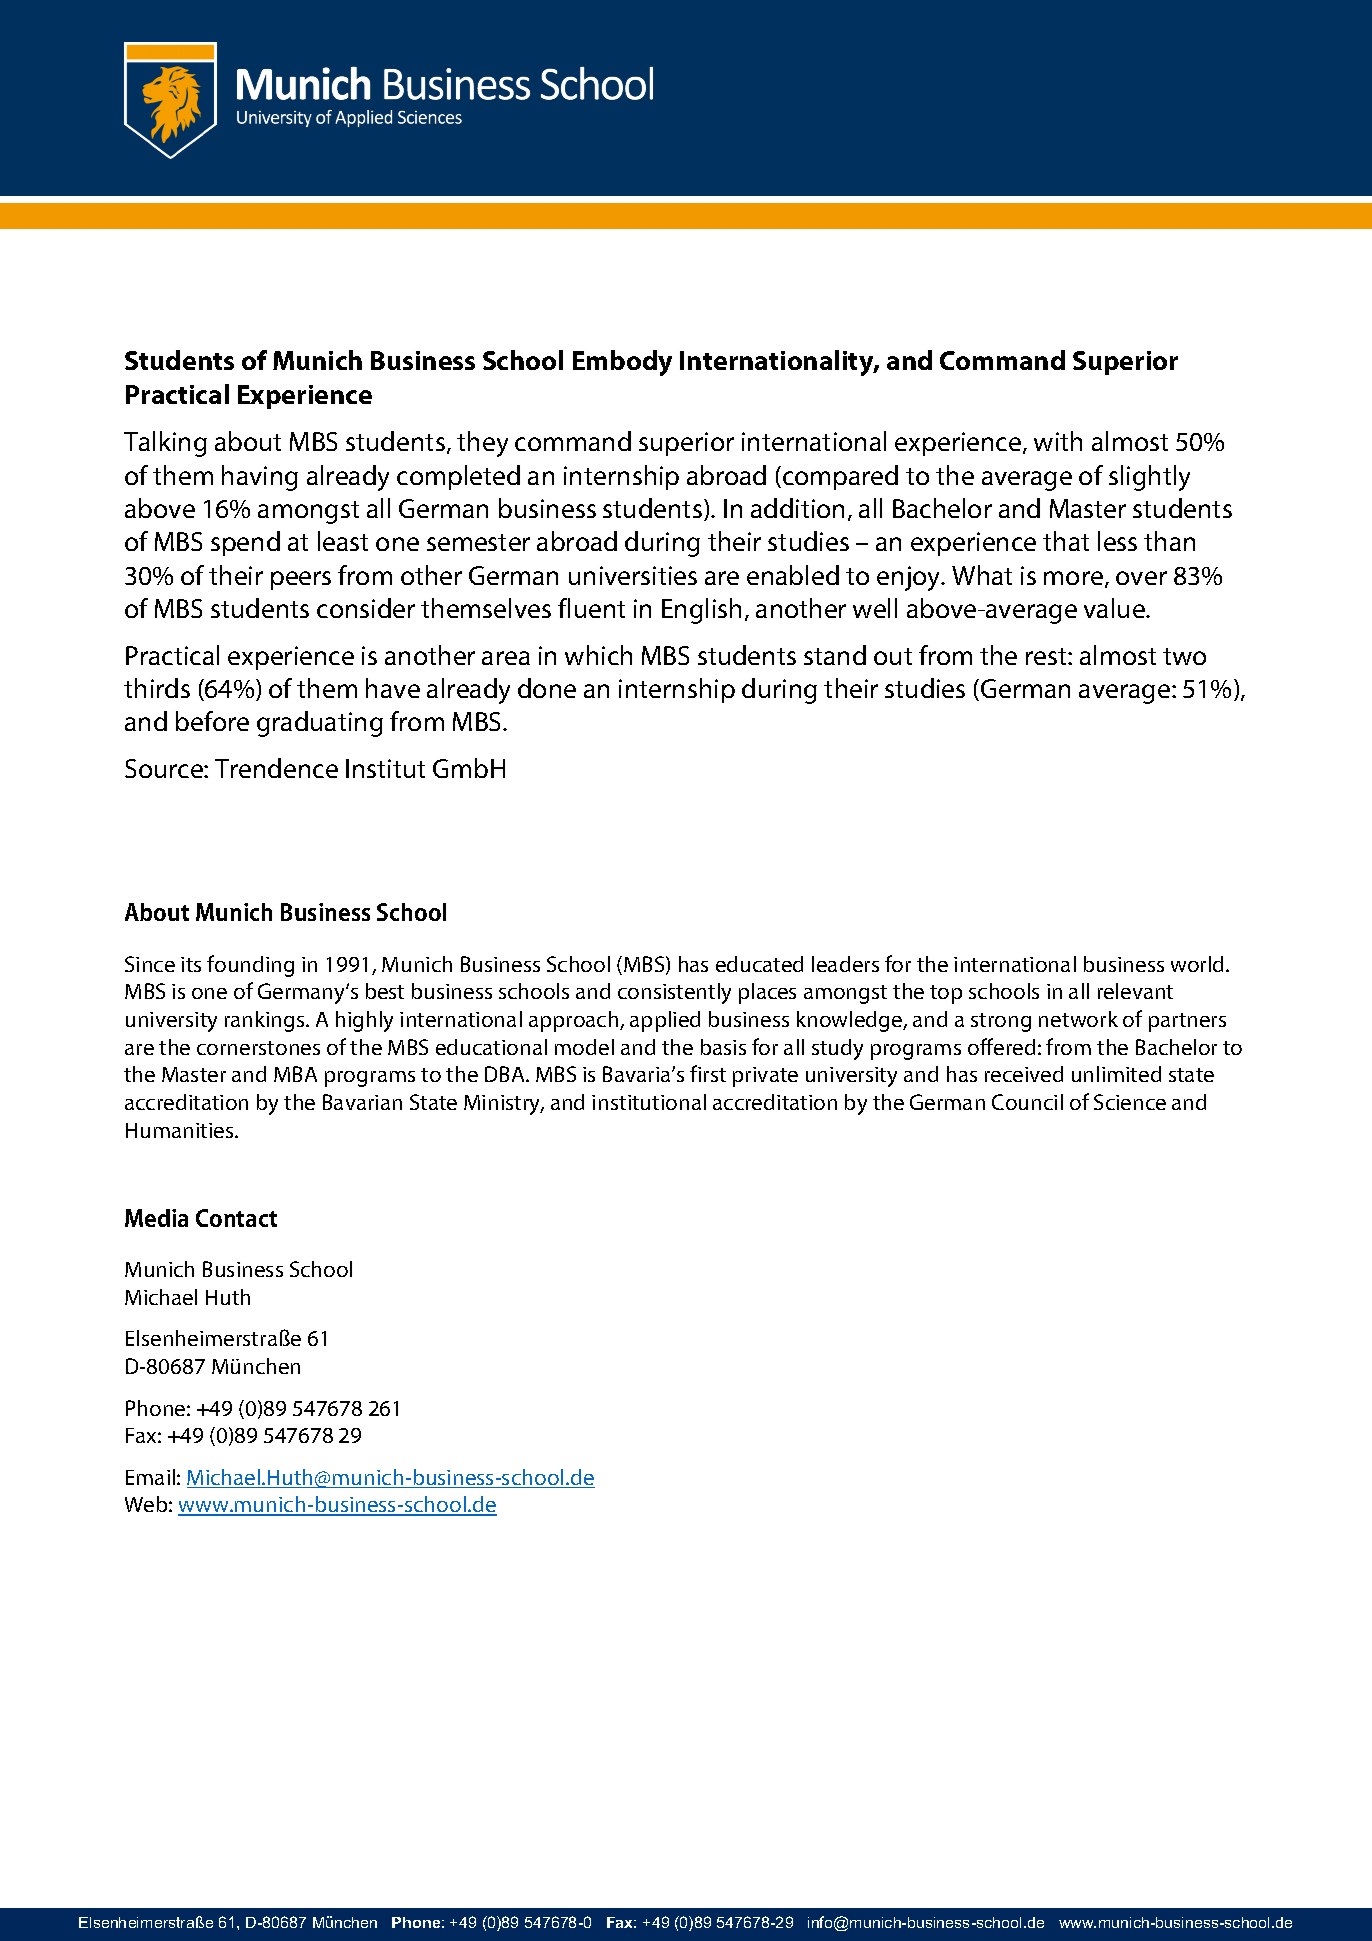  Describe the element at coordinates (320, 724) in the image. I see `graduating` at that location.
